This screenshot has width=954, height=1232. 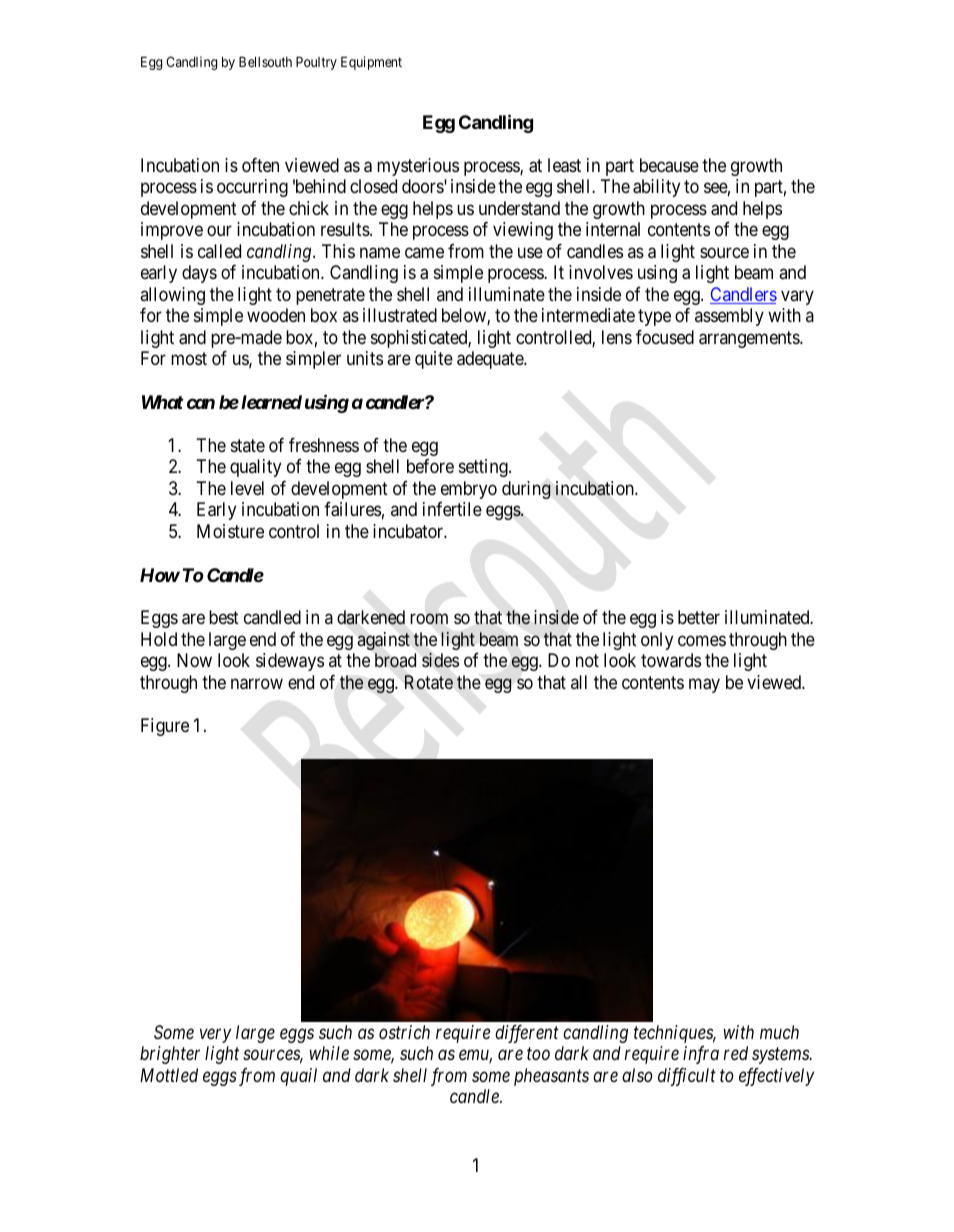 What do you see at coordinates (215, 1035) in the screenshot?
I see `very` at bounding box center [215, 1035].
